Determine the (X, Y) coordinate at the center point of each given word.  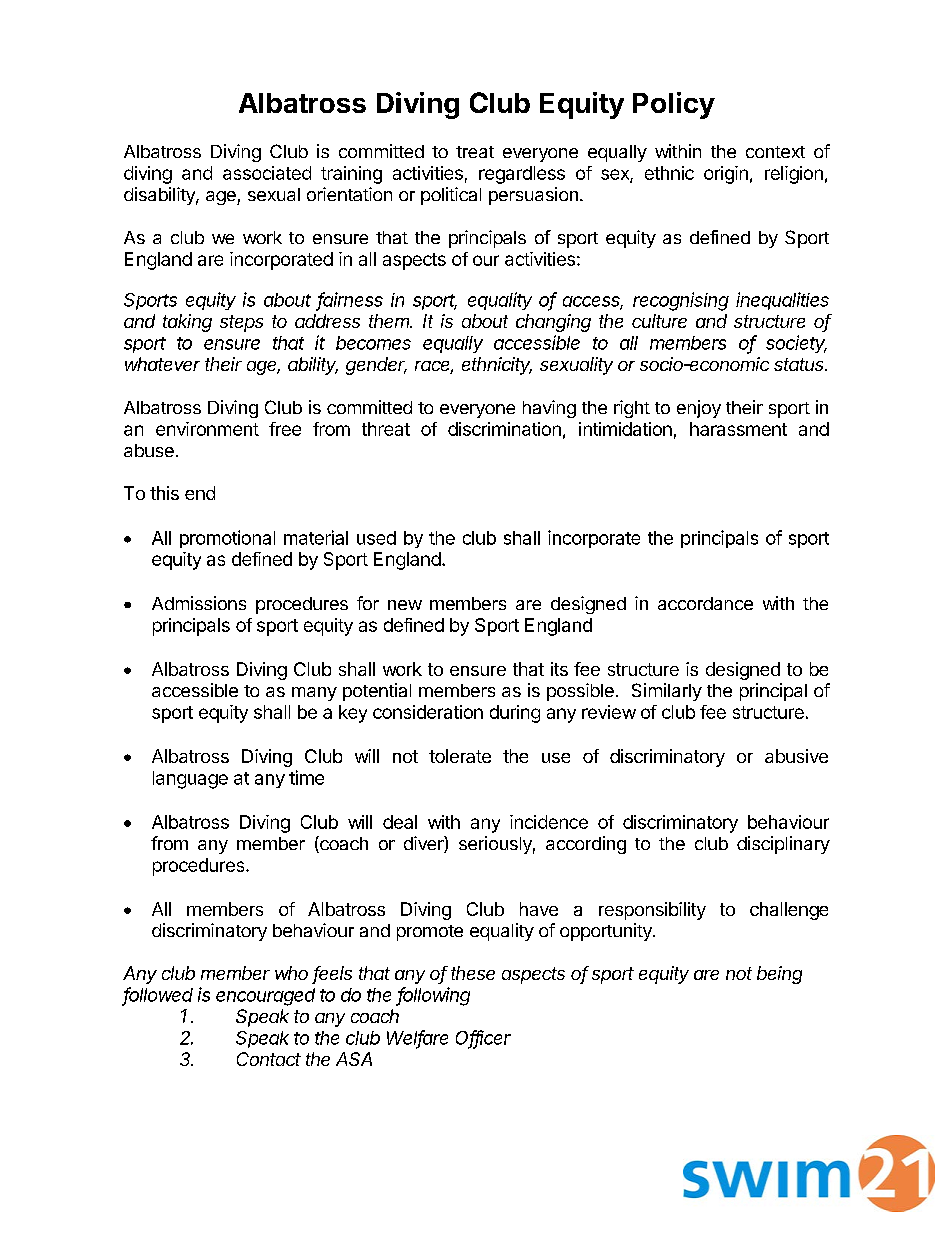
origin (726, 175)
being (779, 975)
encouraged (265, 997)
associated (267, 173)
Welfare (417, 1038)
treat (475, 152)
